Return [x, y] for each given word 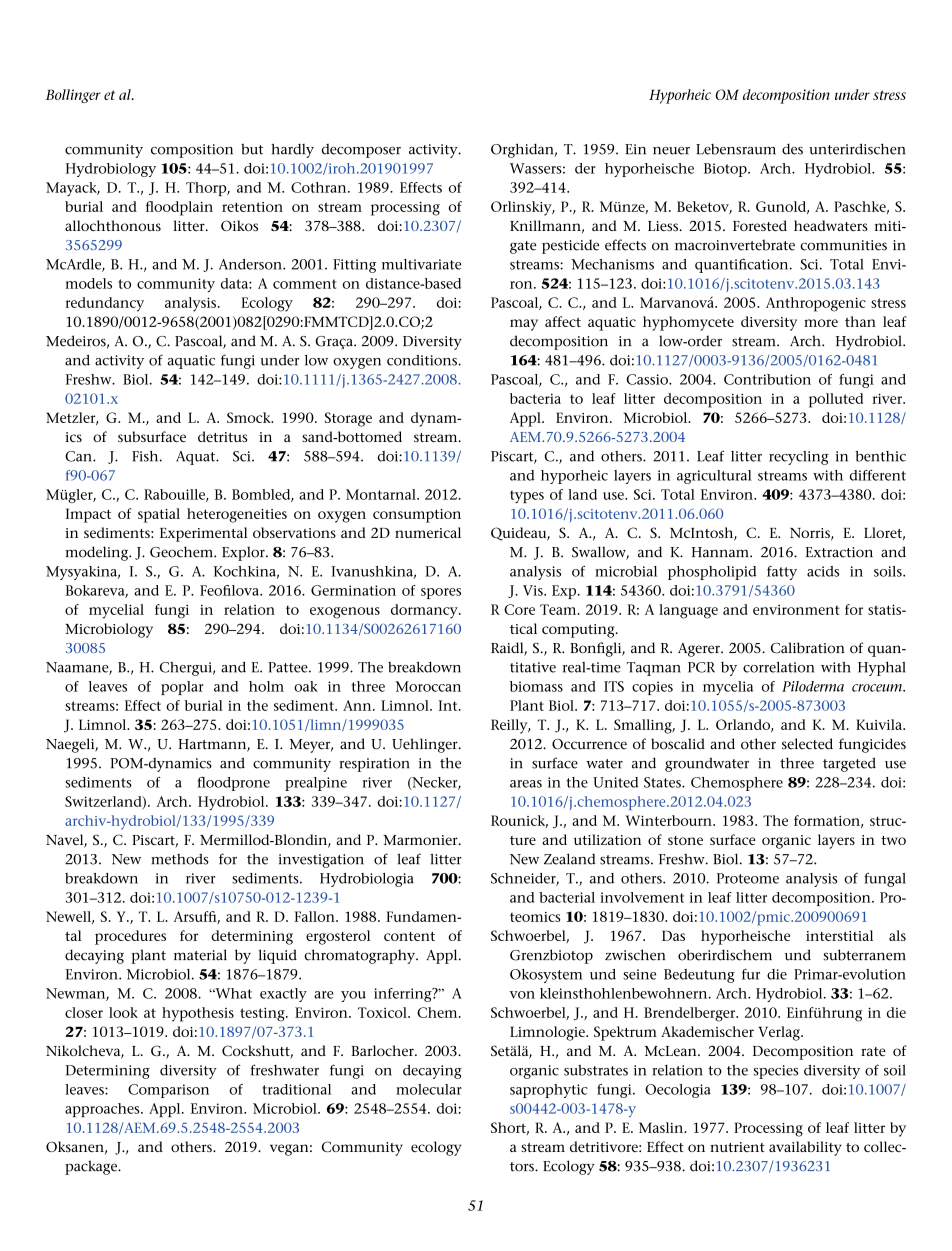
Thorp [207, 189]
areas [526, 784]
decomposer [361, 151]
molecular [429, 1089]
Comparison [168, 1091]
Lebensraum [736, 149]
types [527, 496]
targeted [849, 764]
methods [180, 859]
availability [805, 1148]
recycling [799, 458]
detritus [222, 436]
